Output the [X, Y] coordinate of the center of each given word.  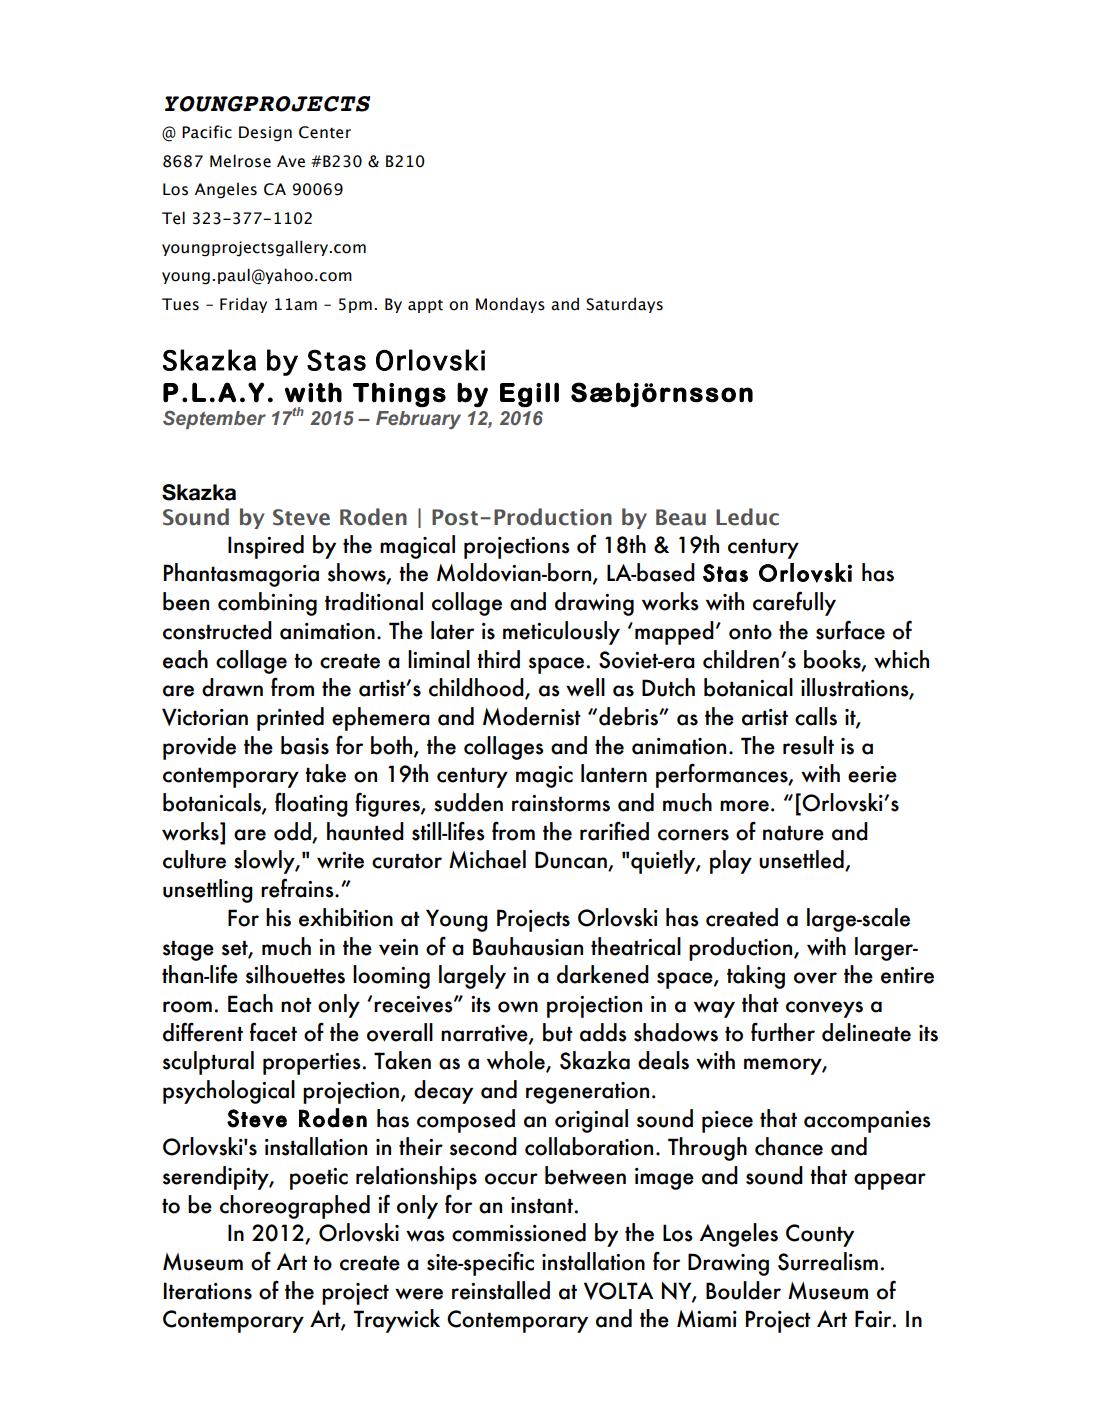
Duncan [572, 861]
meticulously [561, 633]
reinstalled [501, 1290]
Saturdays [624, 305]
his [278, 917]
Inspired [266, 547]
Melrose [240, 161]
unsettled [802, 860]
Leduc [747, 517]
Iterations [208, 1291]
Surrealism [828, 1261]
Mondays [510, 305]
